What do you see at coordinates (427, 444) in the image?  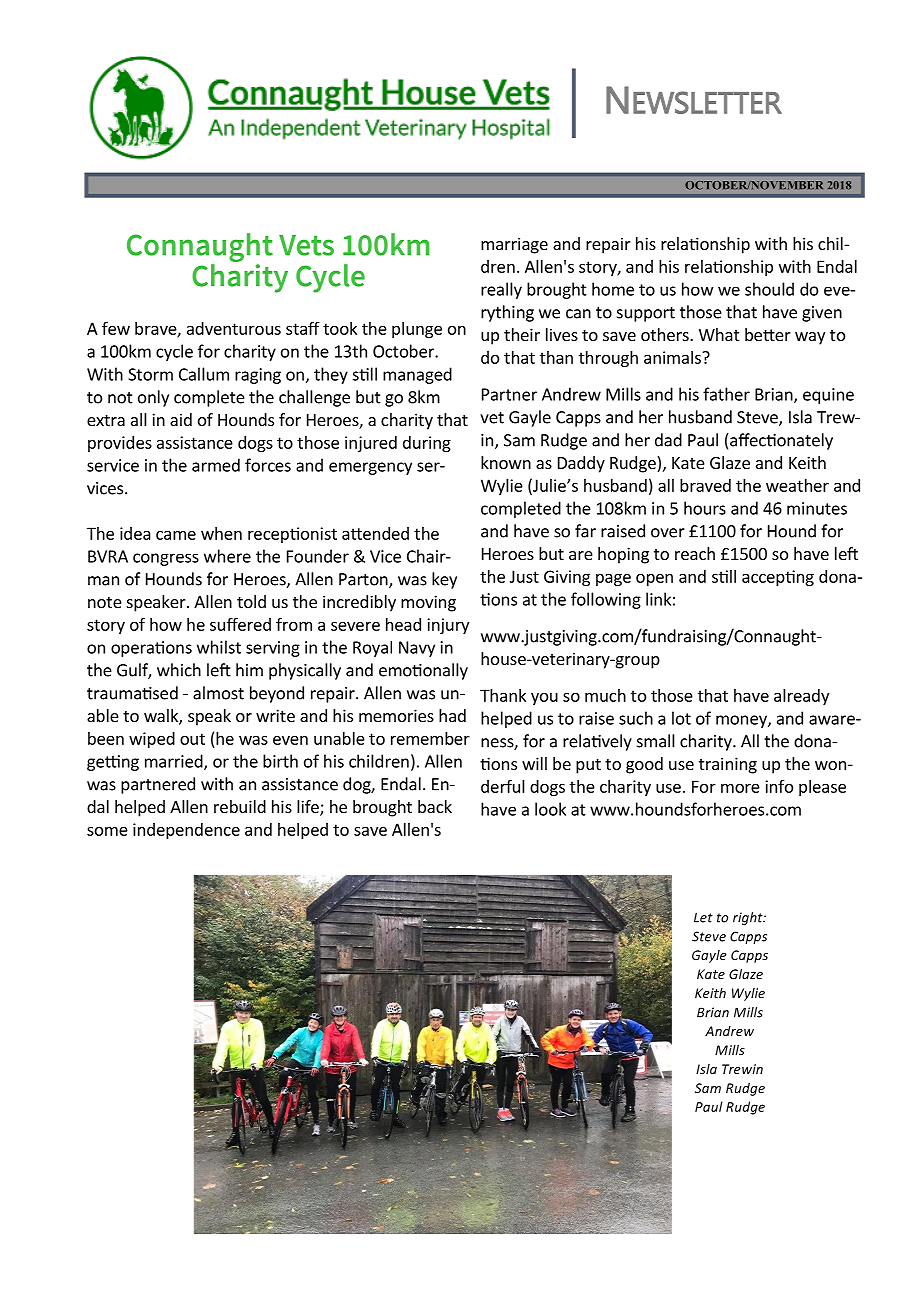 I see `during` at bounding box center [427, 444].
